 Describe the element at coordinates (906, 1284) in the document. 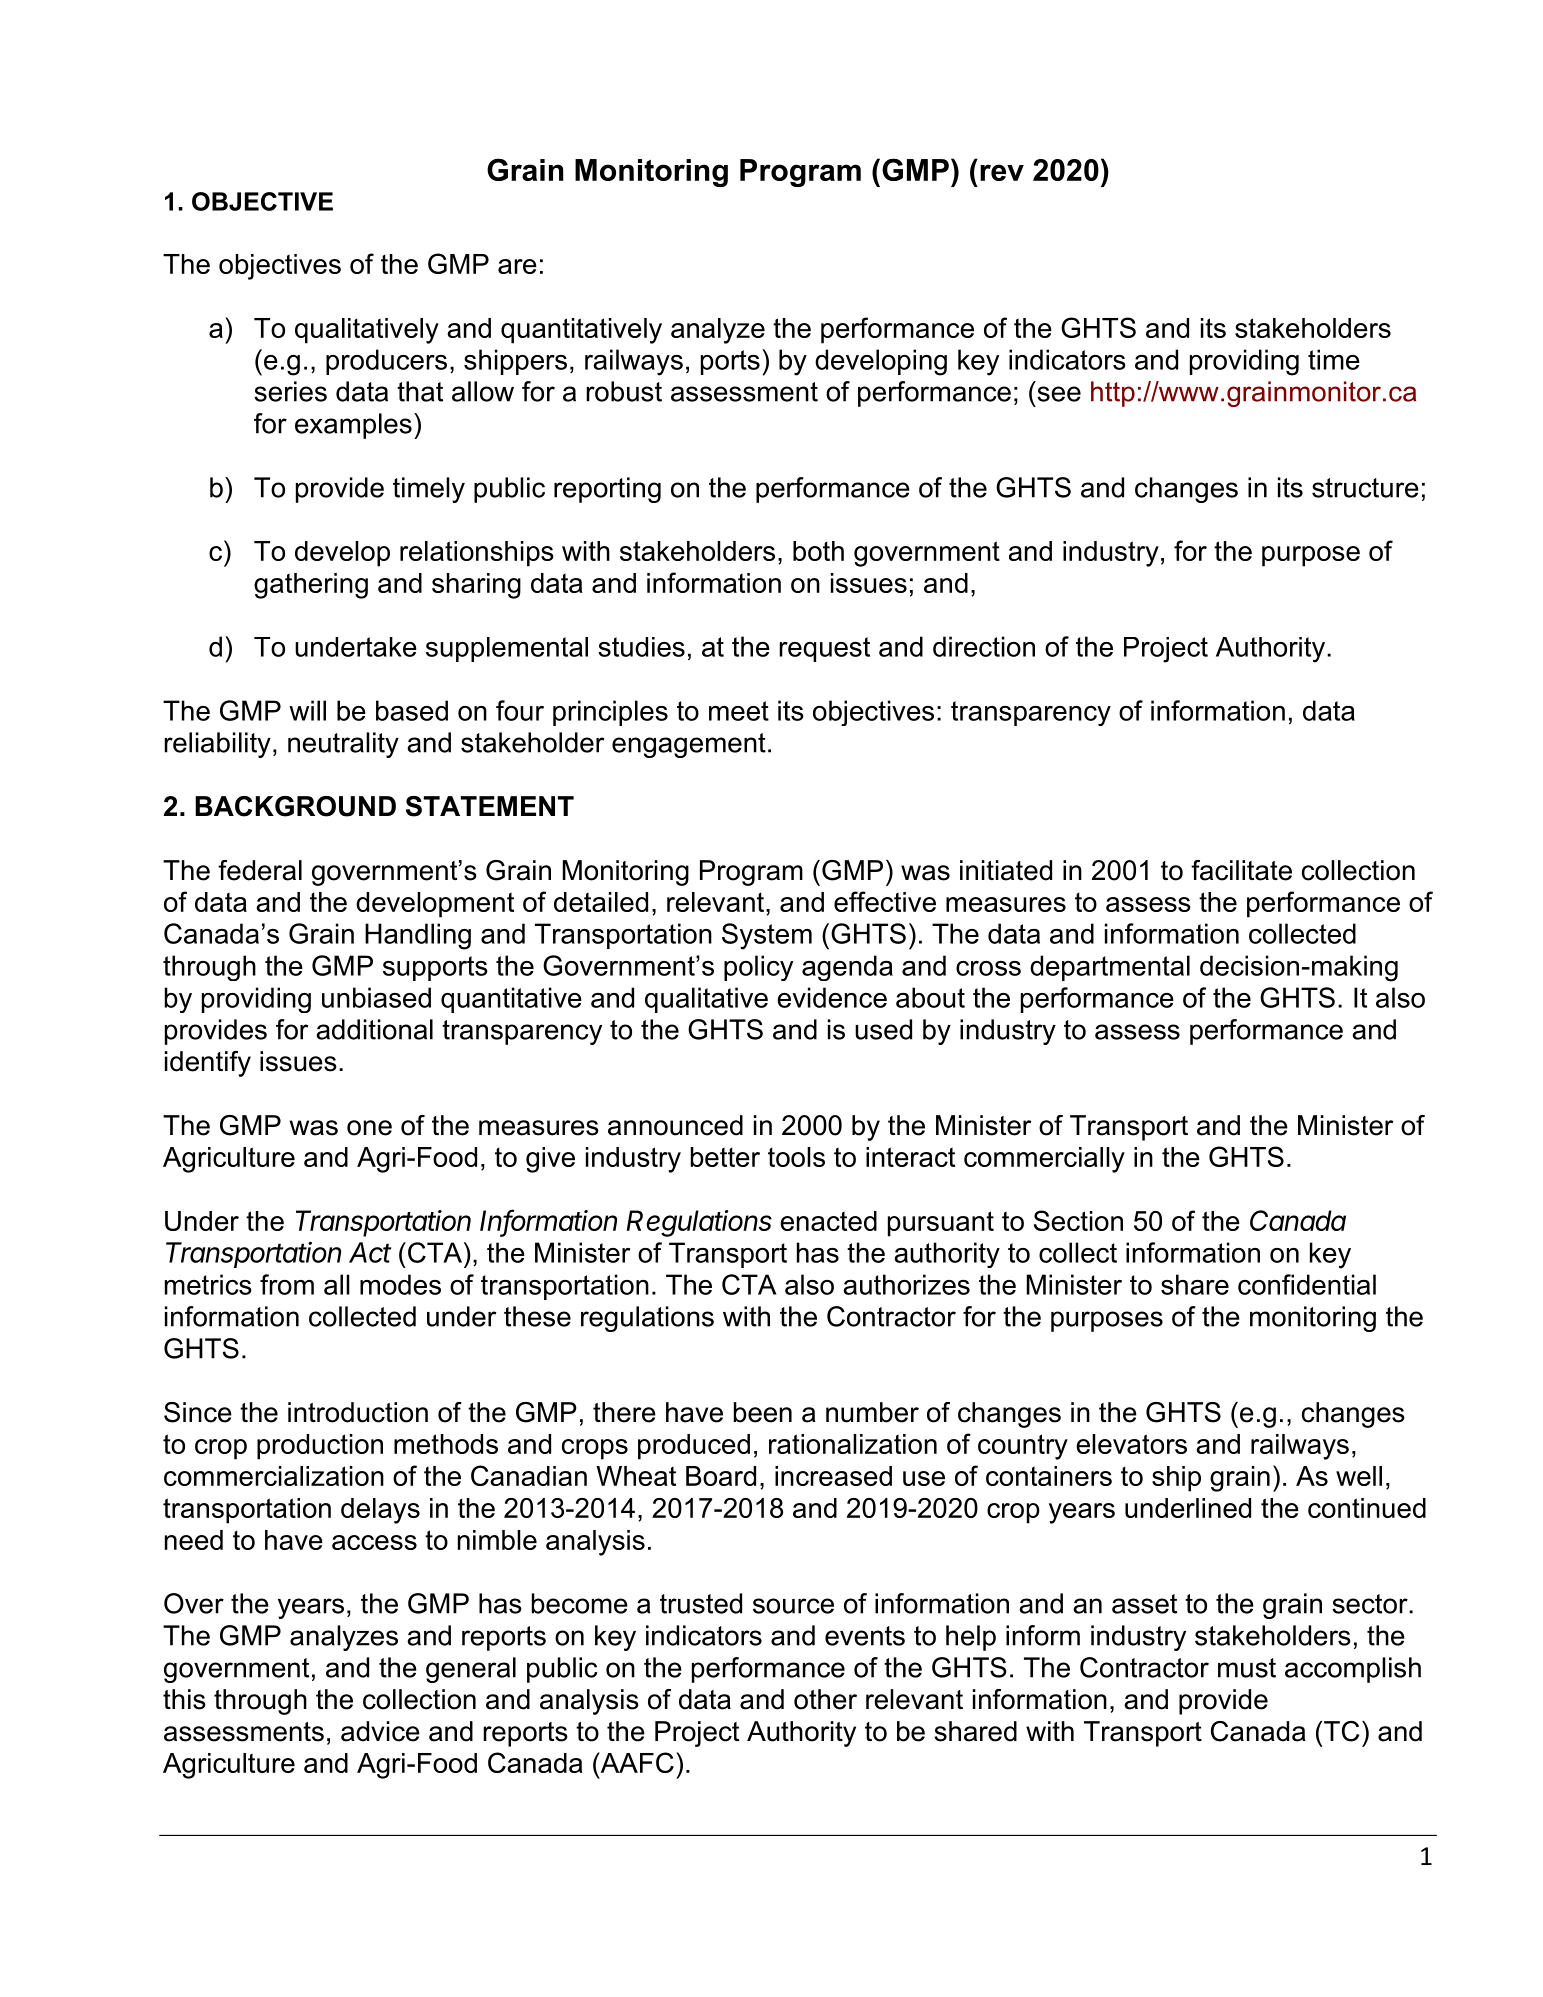

I see `authorizes` at that location.
